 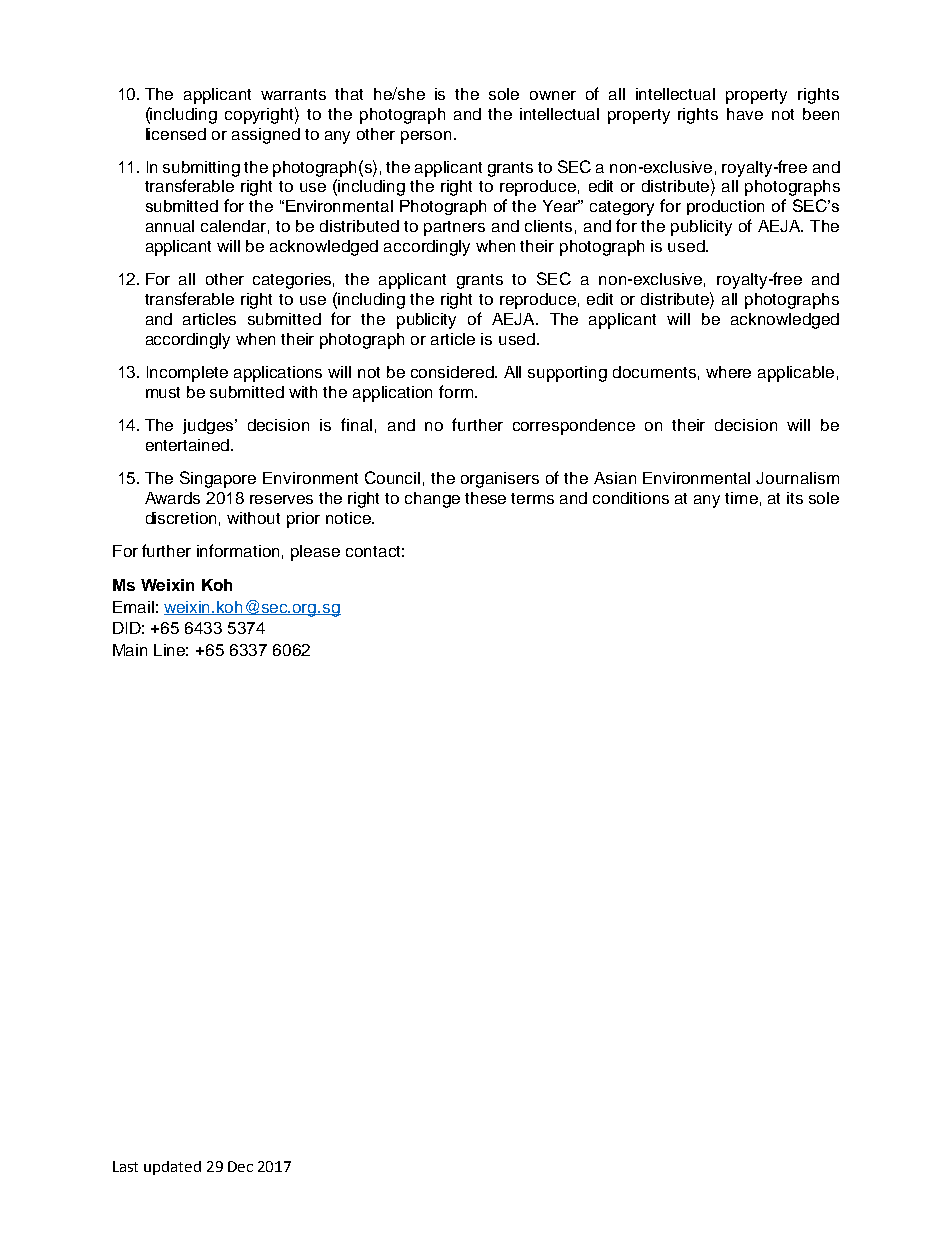 I want to click on person, so click(x=426, y=137).
